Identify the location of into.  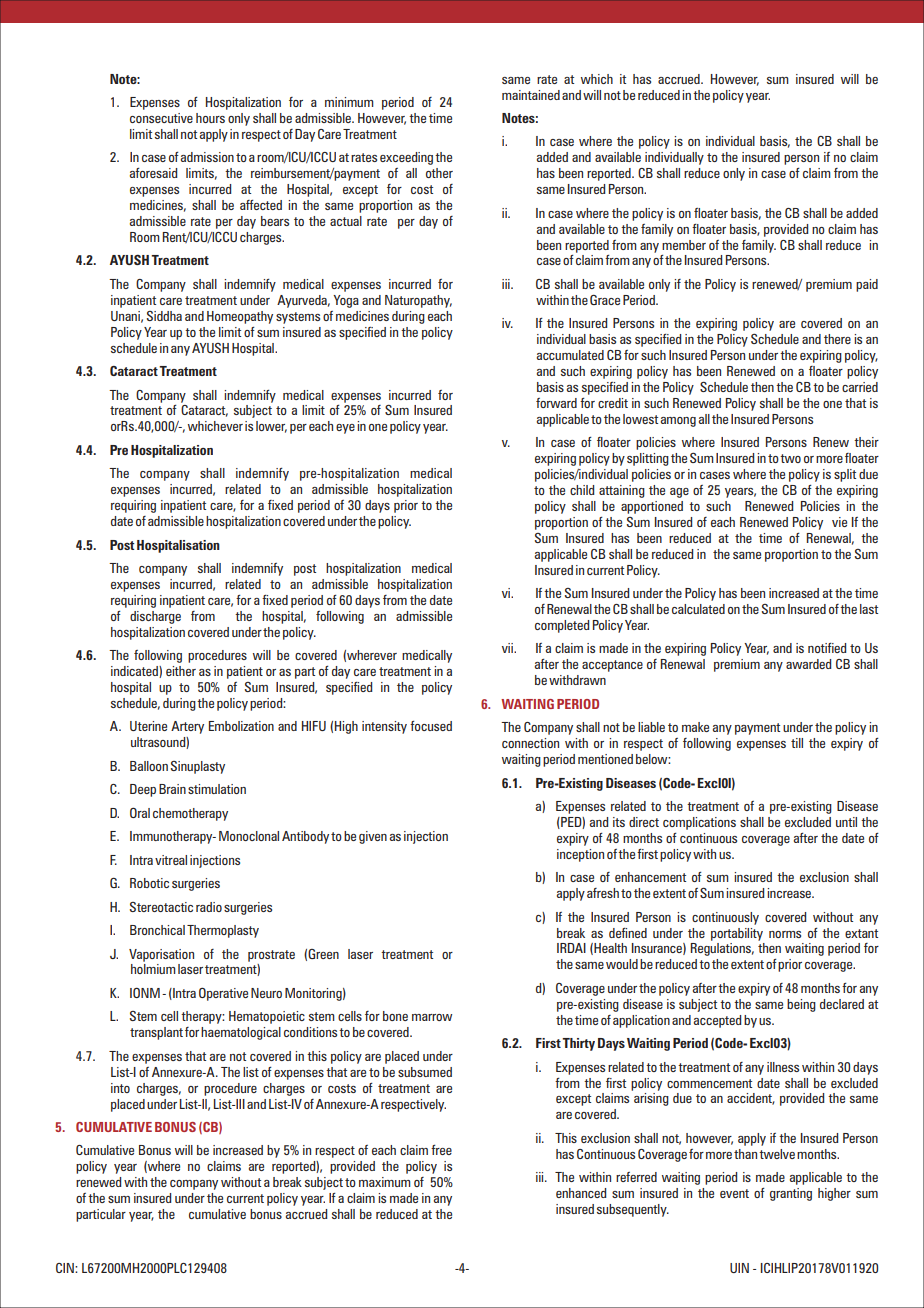
(120, 1088).
